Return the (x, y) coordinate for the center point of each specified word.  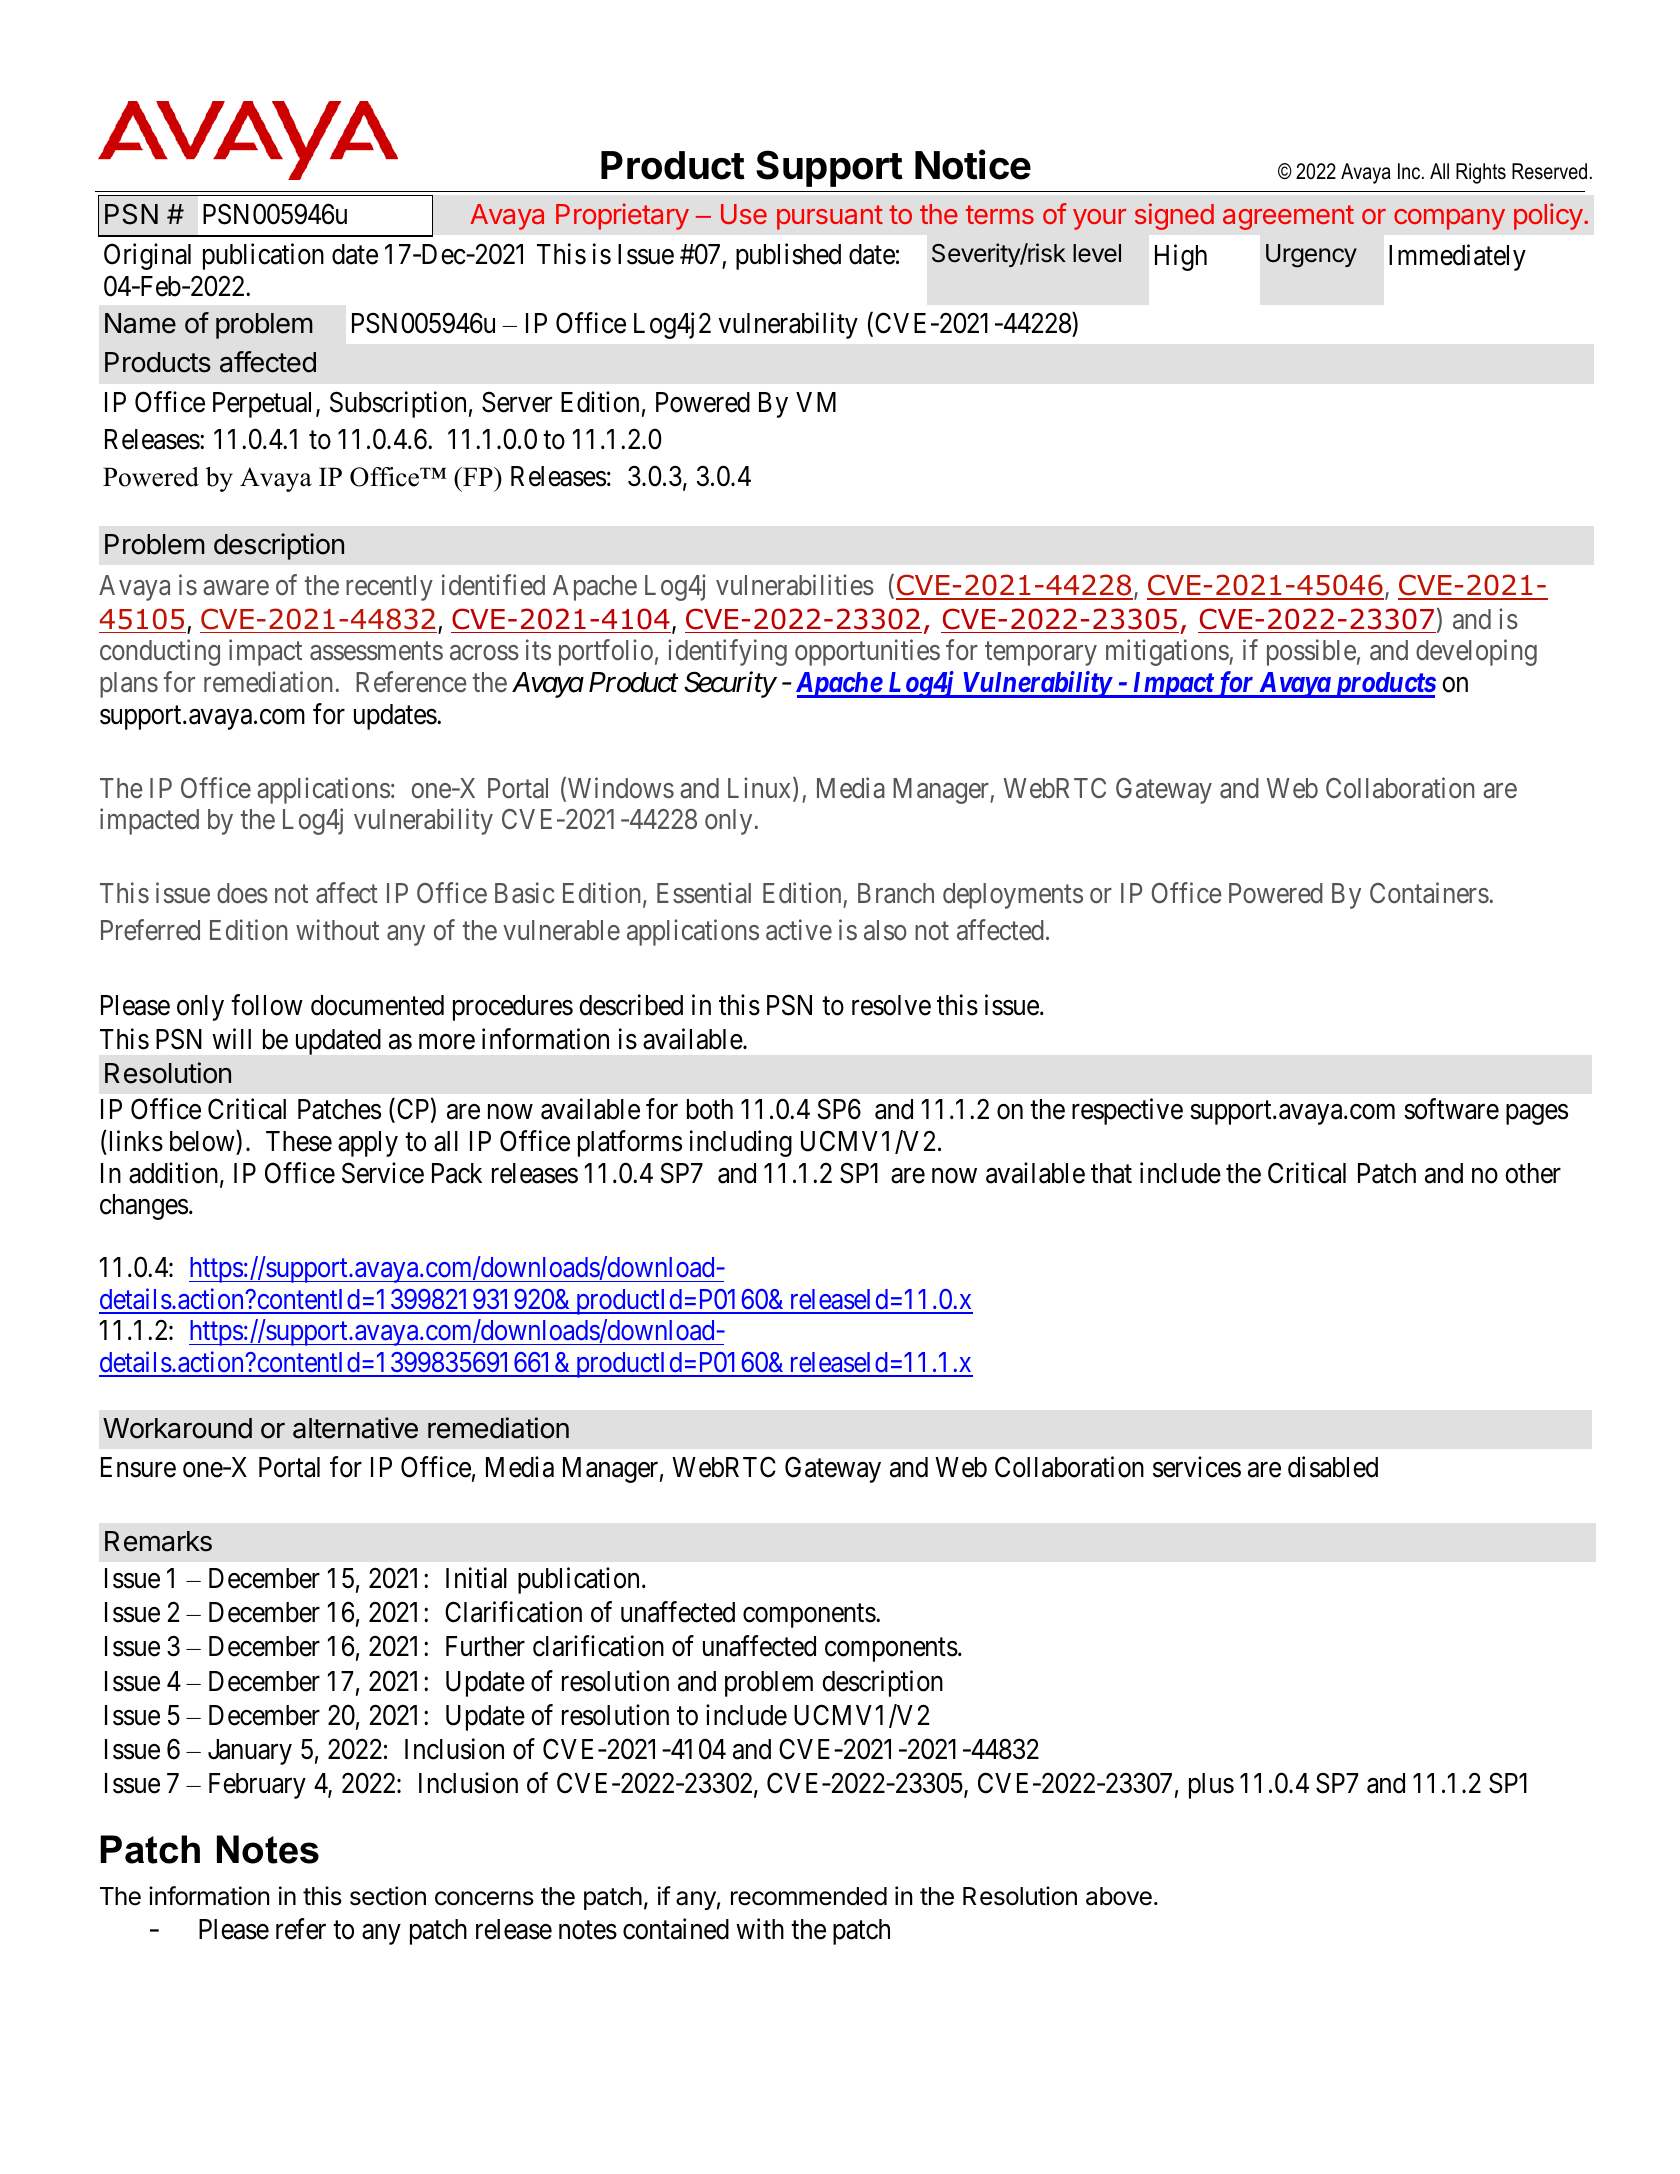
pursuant (830, 217)
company (1449, 219)
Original (147, 257)
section (388, 1896)
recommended (809, 1896)
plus (1211, 1786)
